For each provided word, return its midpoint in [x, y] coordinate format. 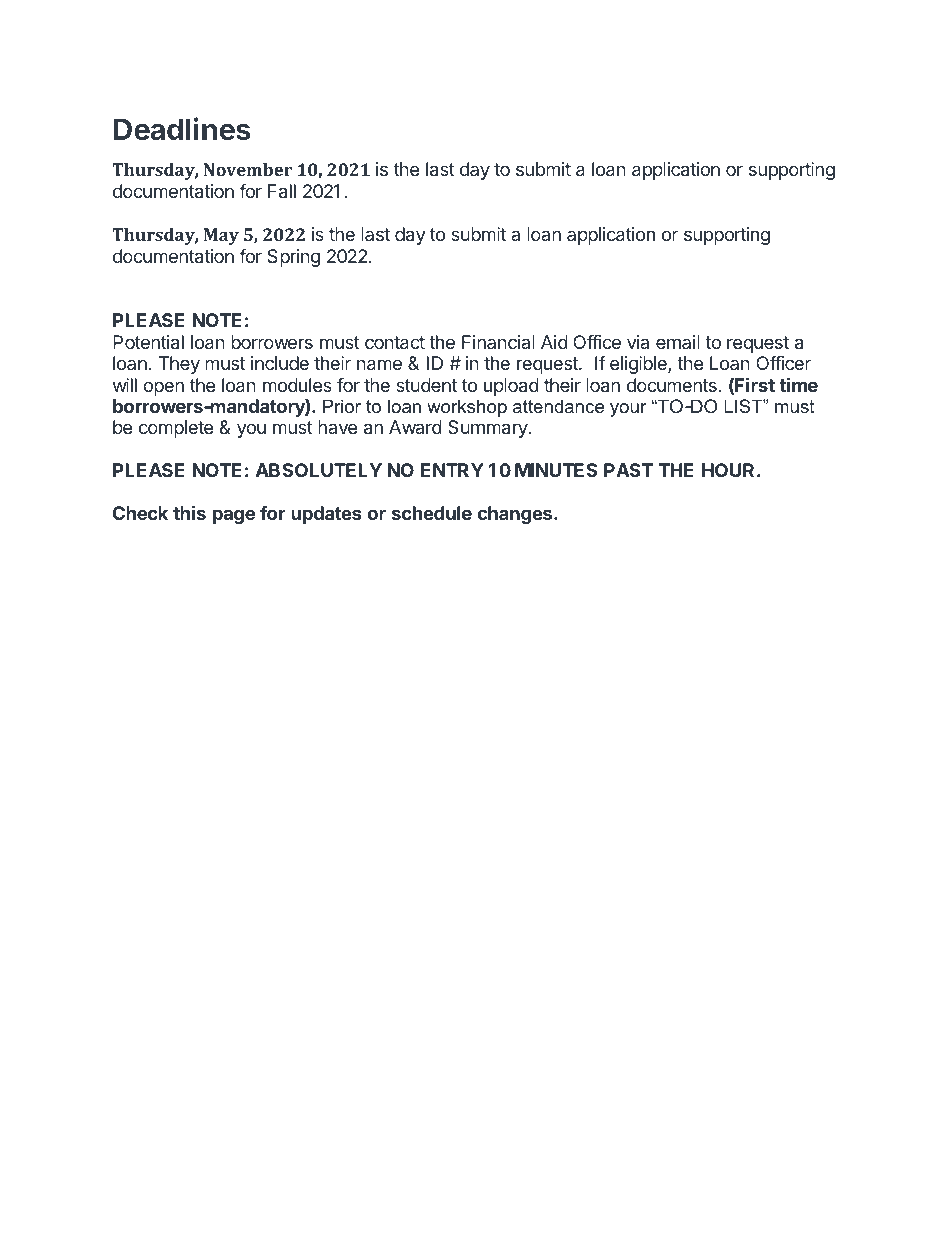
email [678, 342]
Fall [282, 191]
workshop [467, 408]
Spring [294, 258]
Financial [498, 342]
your [628, 410]
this [189, 512]
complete [176, 429]
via [638, 342]
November [248, 169]
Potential [148, 342]
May [221, 236]
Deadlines [182, 129]
